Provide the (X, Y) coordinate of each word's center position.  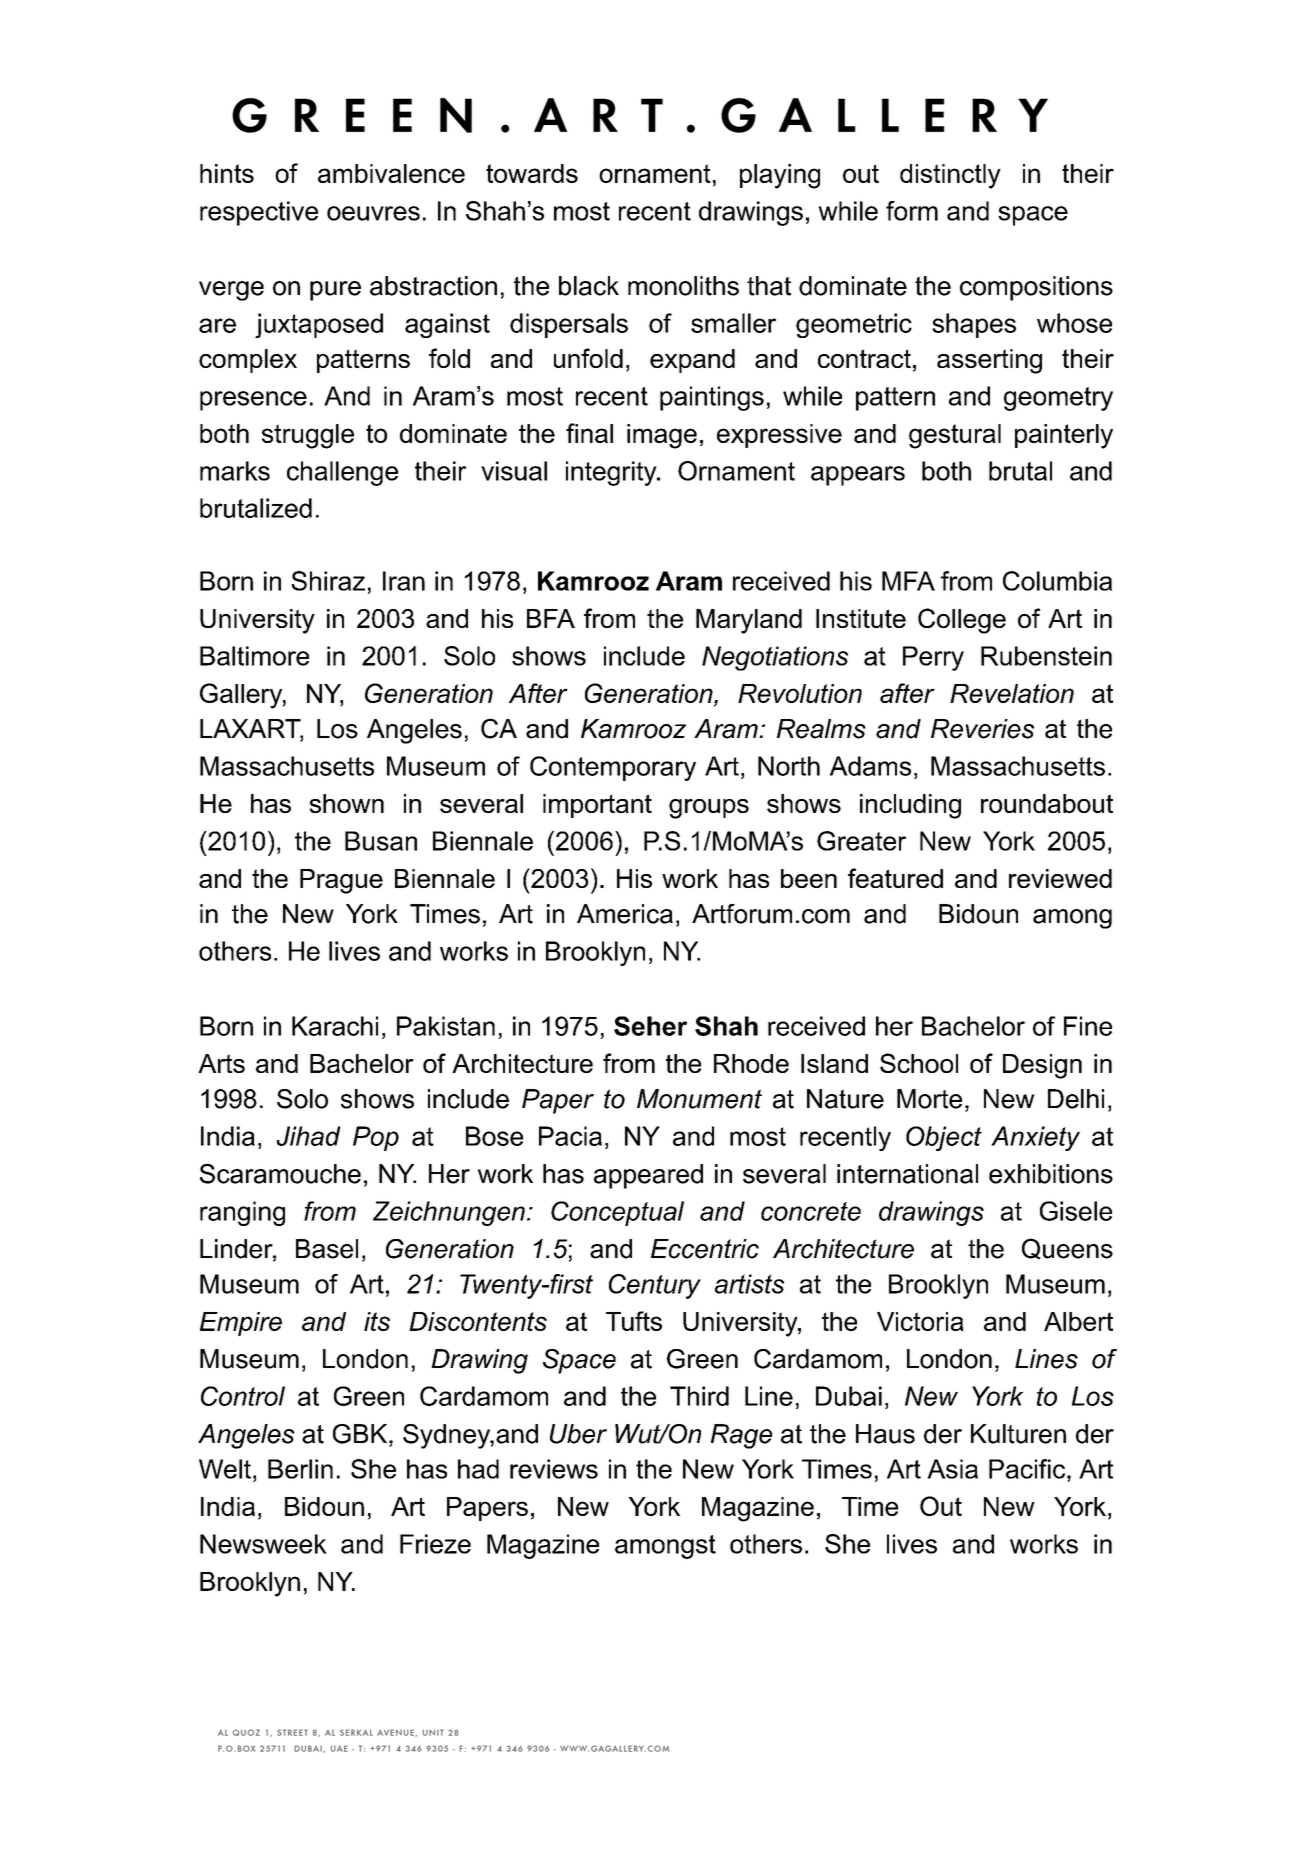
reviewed (1060, 878)
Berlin (300, 1469)
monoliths (683, 286)
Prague (341, 881)
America (625, 914)
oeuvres (373, 213)
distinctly (950, 176)
